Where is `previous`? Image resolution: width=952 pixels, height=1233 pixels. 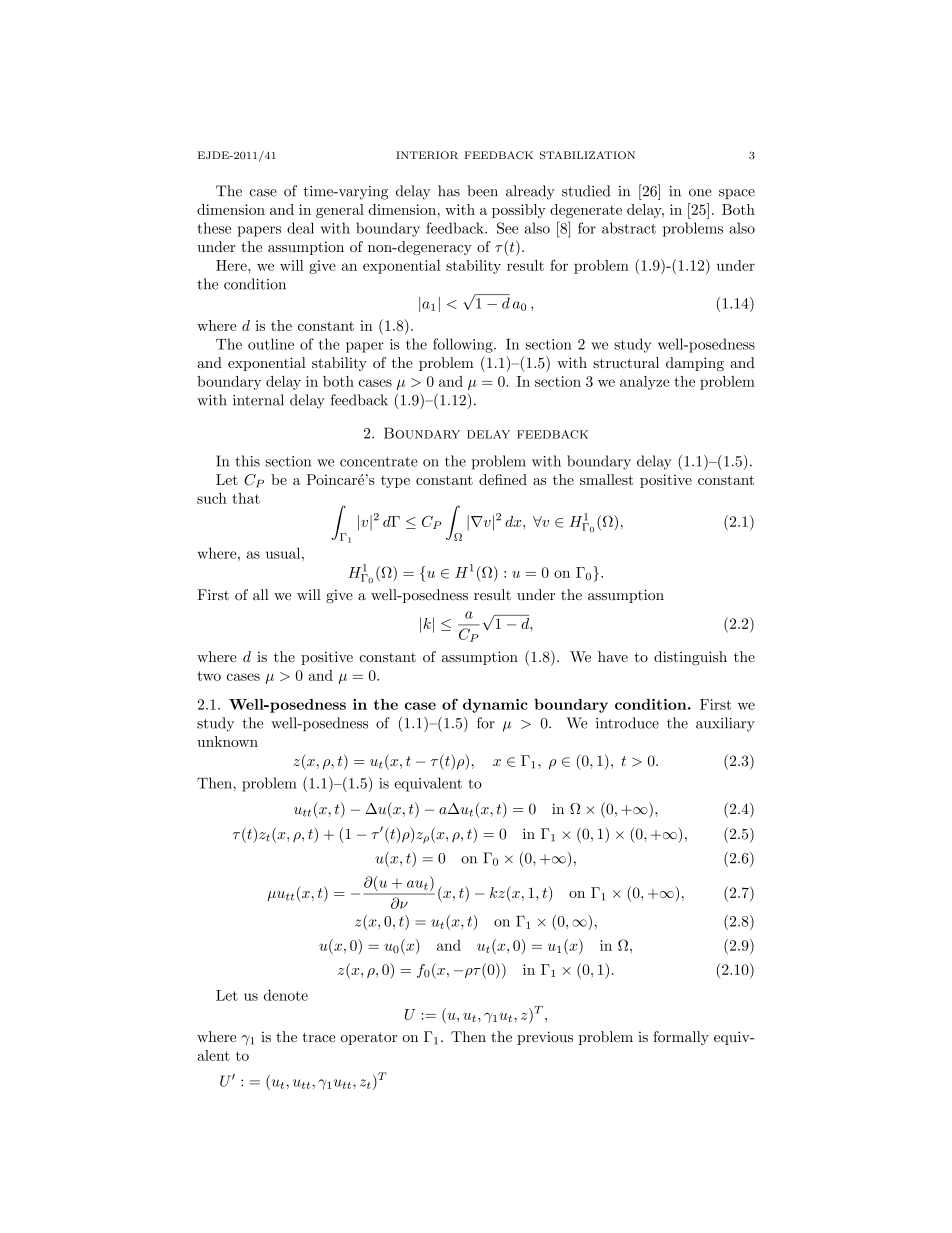 previous is located at coordinates (545, 1038).
